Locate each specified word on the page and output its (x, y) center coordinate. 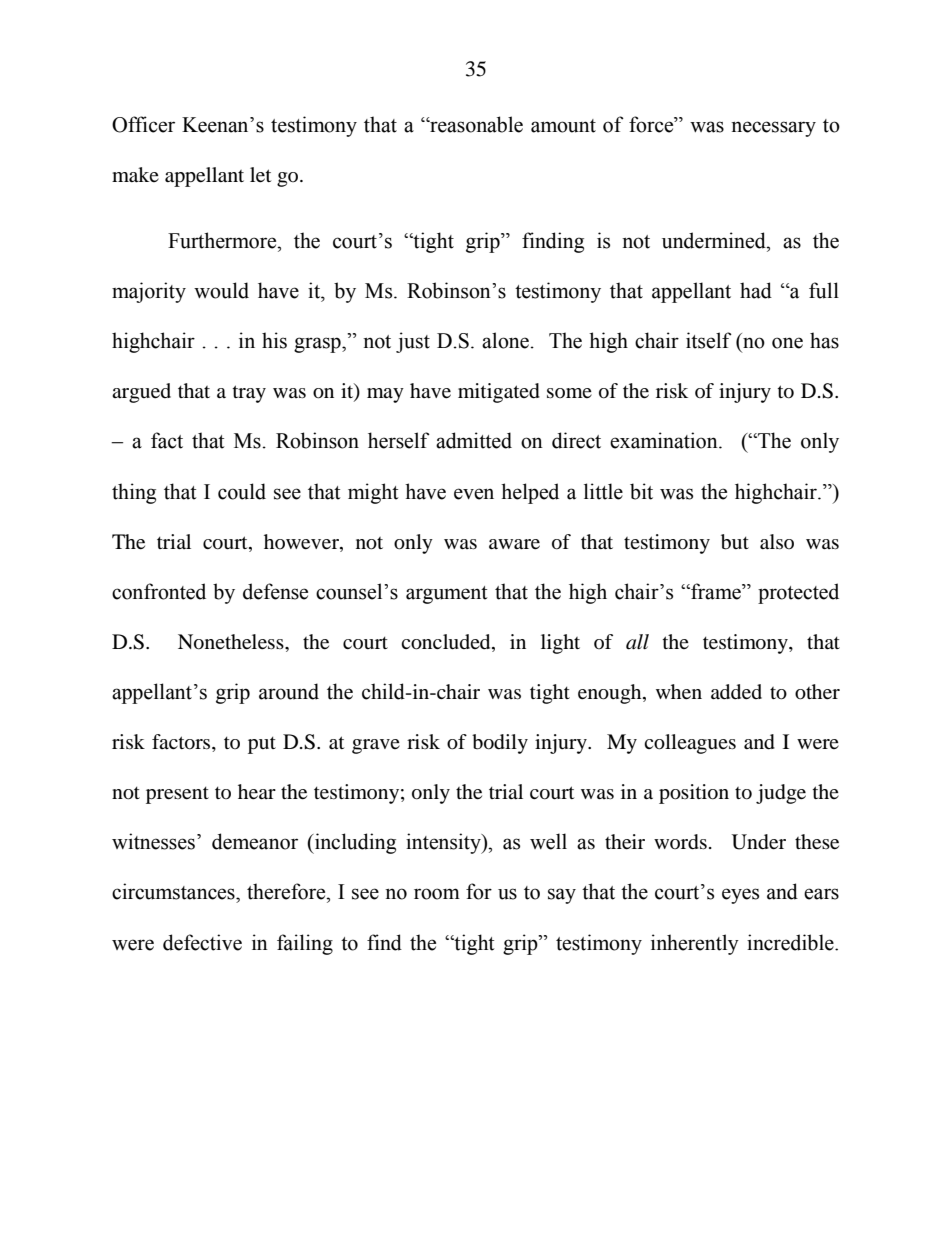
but (735, 542)
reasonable (475, 124)
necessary (773, 129)
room (437, 894)
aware (514, 544)
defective (202, 942)
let (260, 175)
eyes (740, 896)
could (242, 491)
